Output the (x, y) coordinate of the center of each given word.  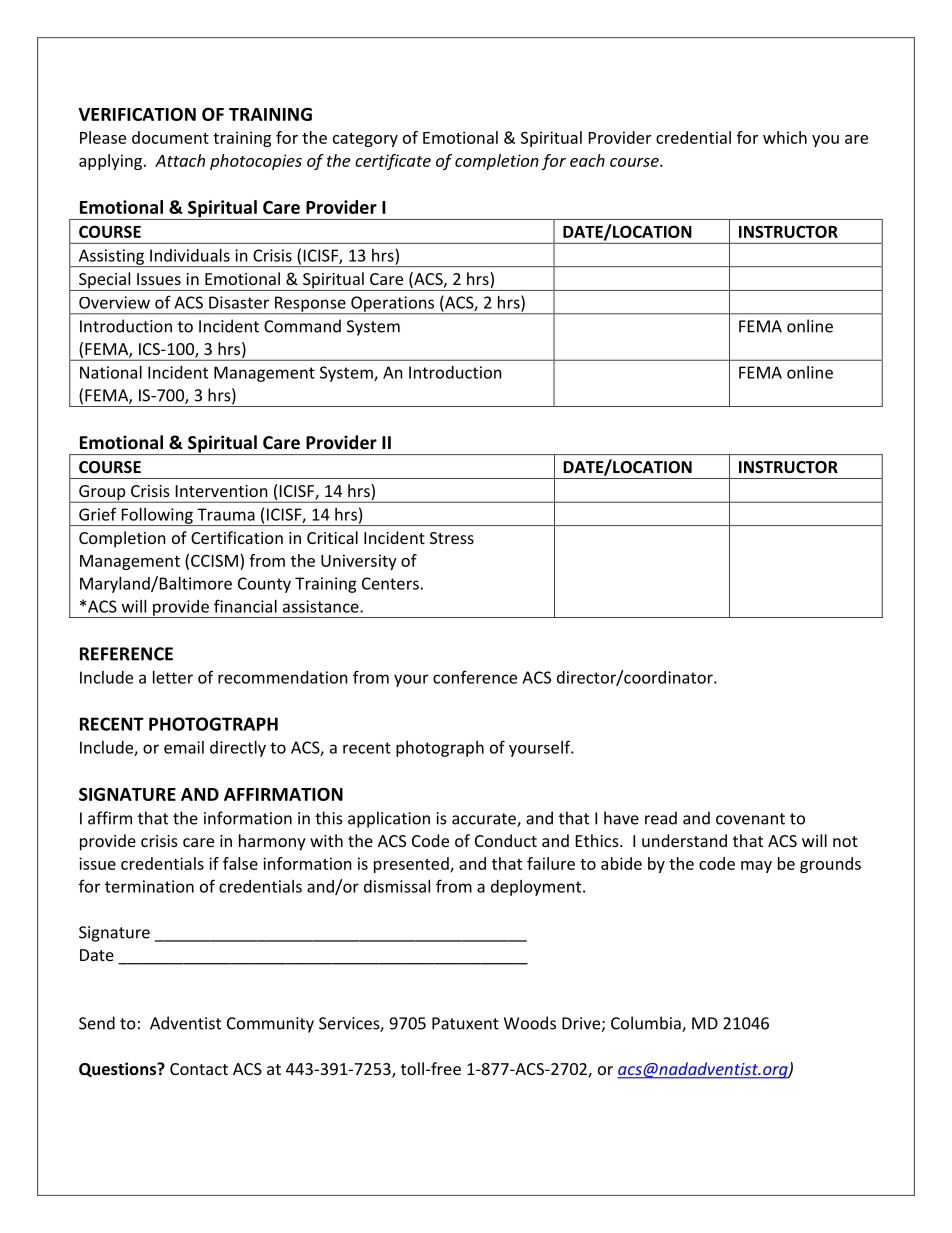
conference (475, 677)
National (111, 372)
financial (245, 606)
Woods (530, 1023)
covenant (750, 819)
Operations (393, 305)
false (240, 863)
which (785, 137)
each (587, 160)
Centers (390, 583)
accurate (485, 820)
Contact (199, 1069)
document (170, 137)
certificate (393, 162)
